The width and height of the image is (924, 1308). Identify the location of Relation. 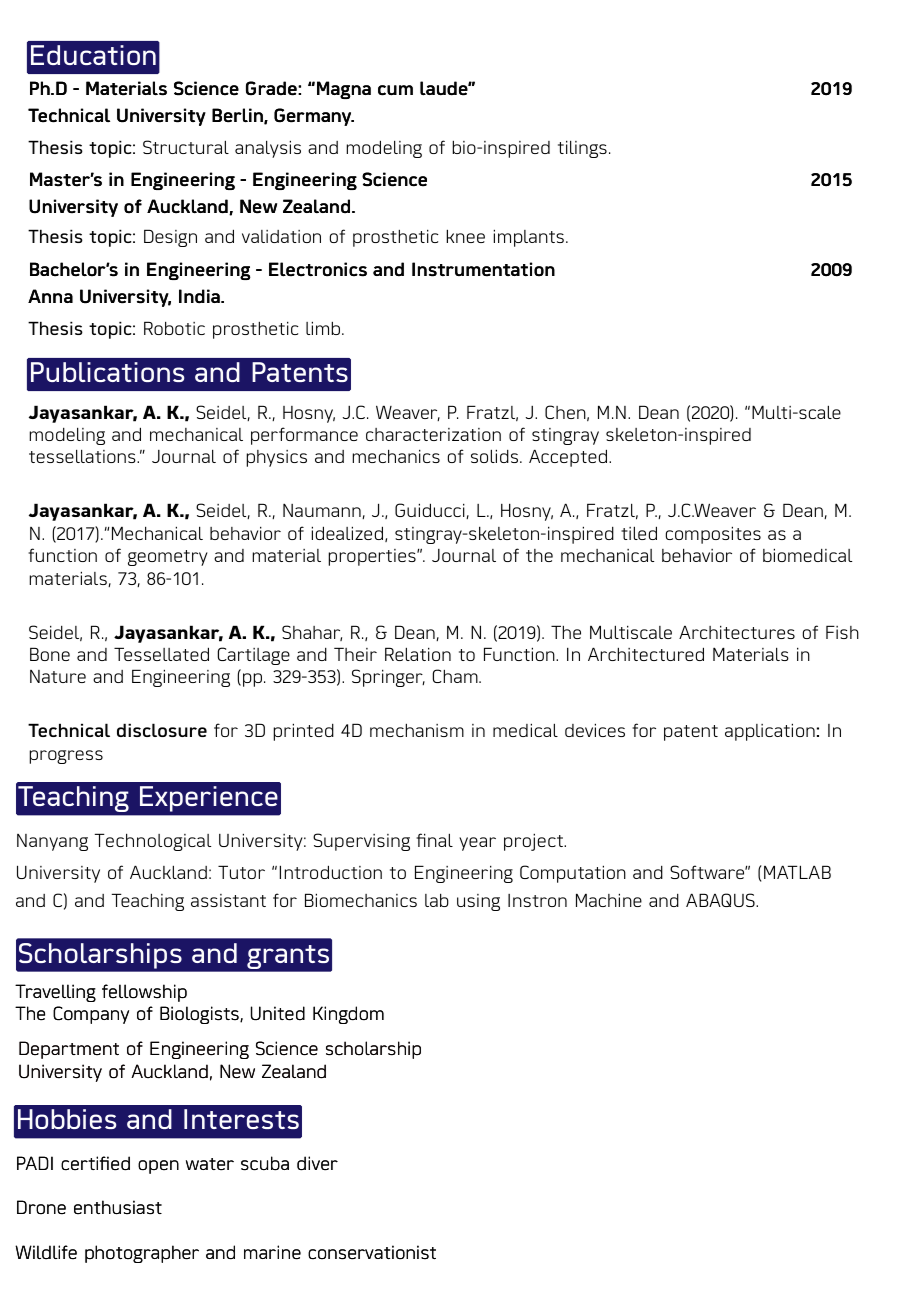
(418, 654).
